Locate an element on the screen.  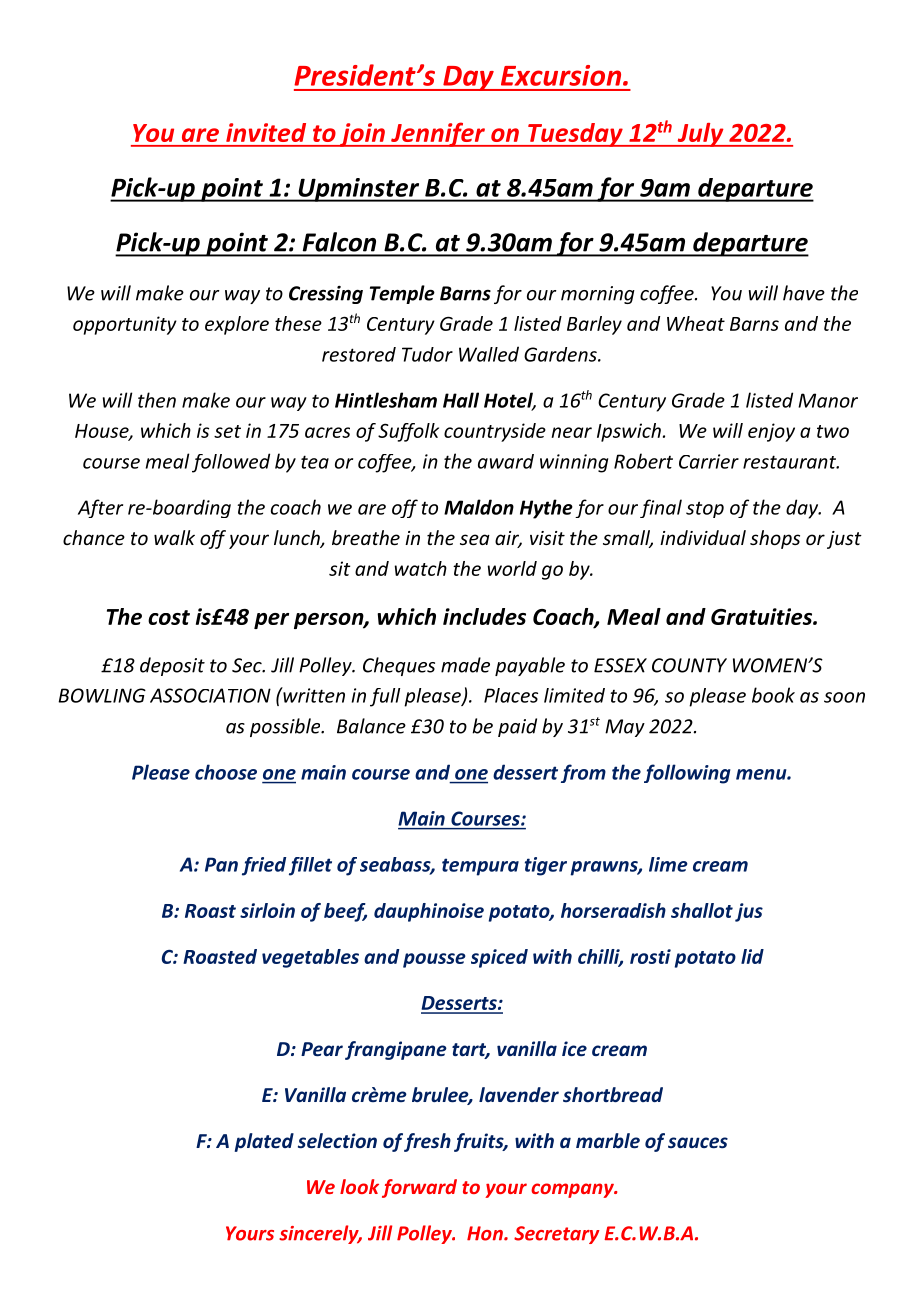
July is located at coordinates (700, 135).
